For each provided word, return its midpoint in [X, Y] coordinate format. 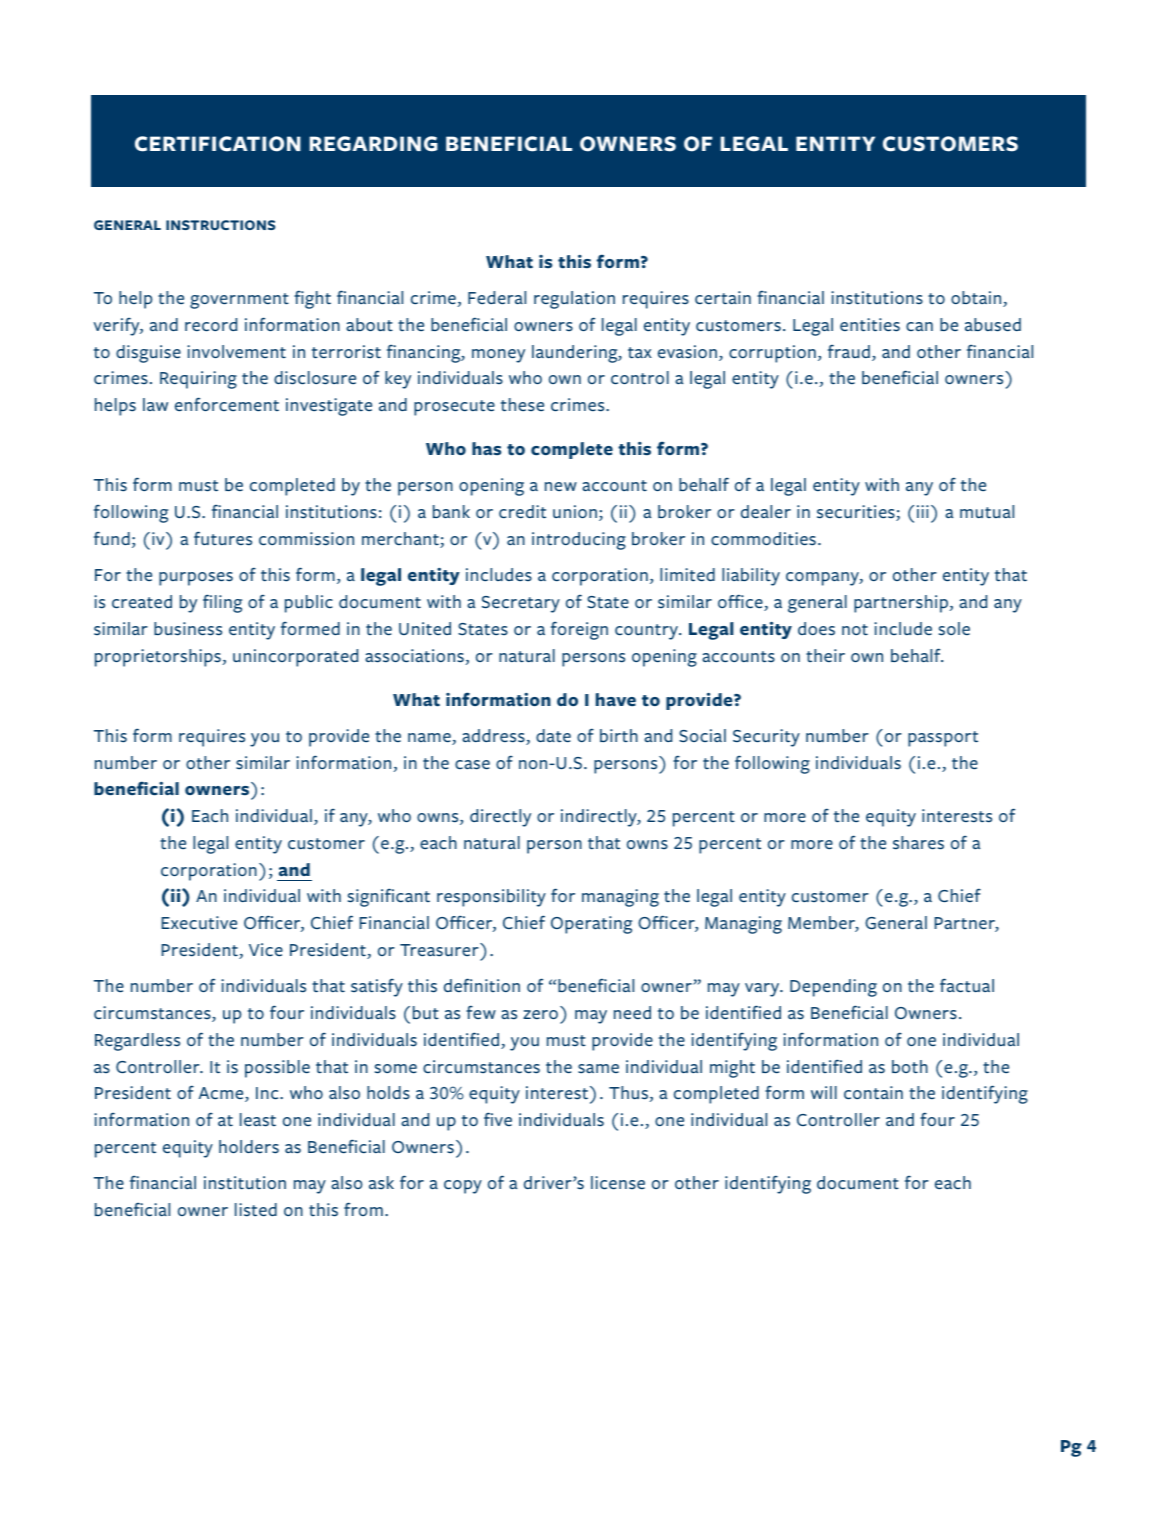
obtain [977, 299]
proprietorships [158, 658]
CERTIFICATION [218, 144]
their [825, 655]
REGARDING [373, 144]
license [618, 1183]
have [616, 699]
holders [249, 1147]
